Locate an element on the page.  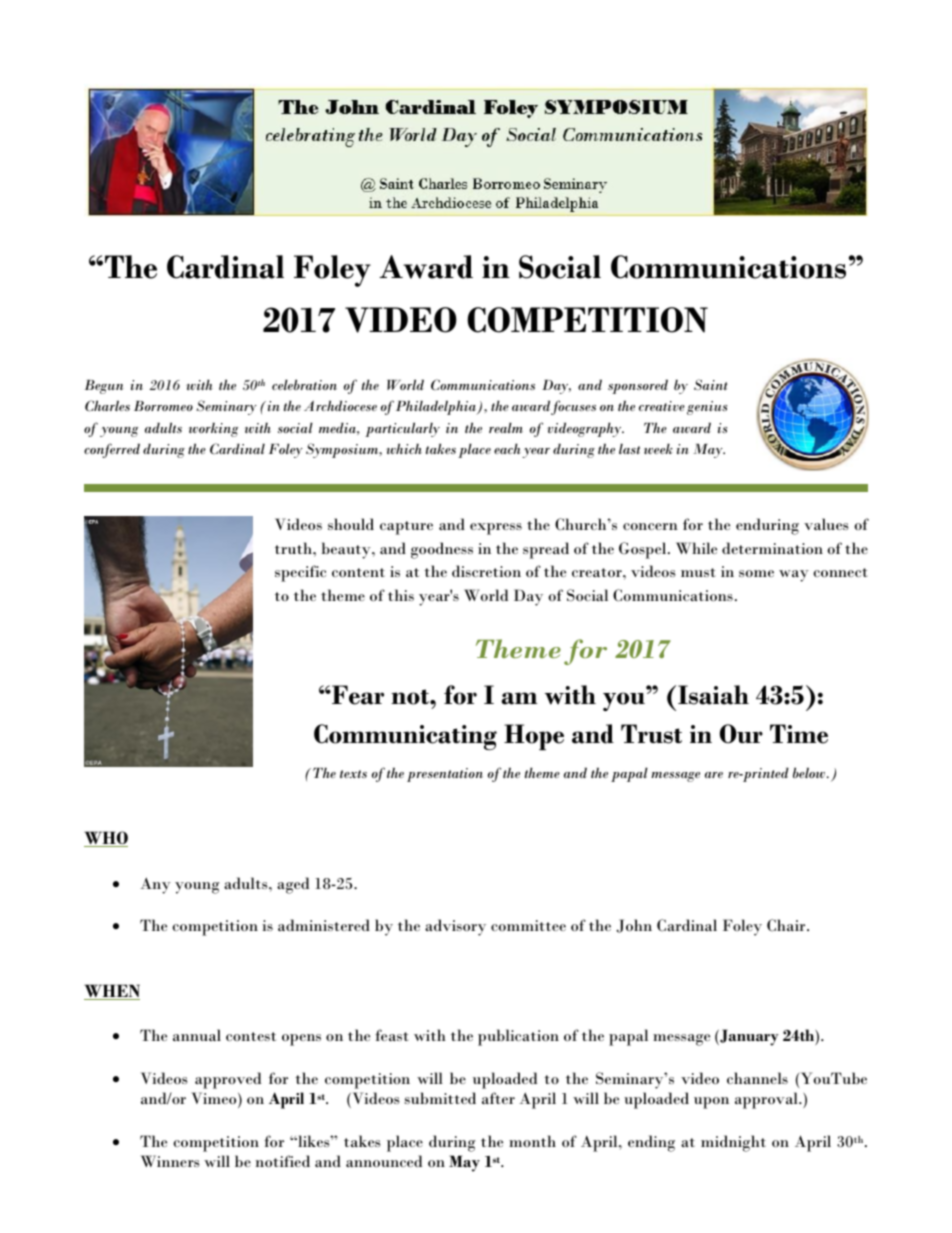
genius is located at coordinates (707, 408).
